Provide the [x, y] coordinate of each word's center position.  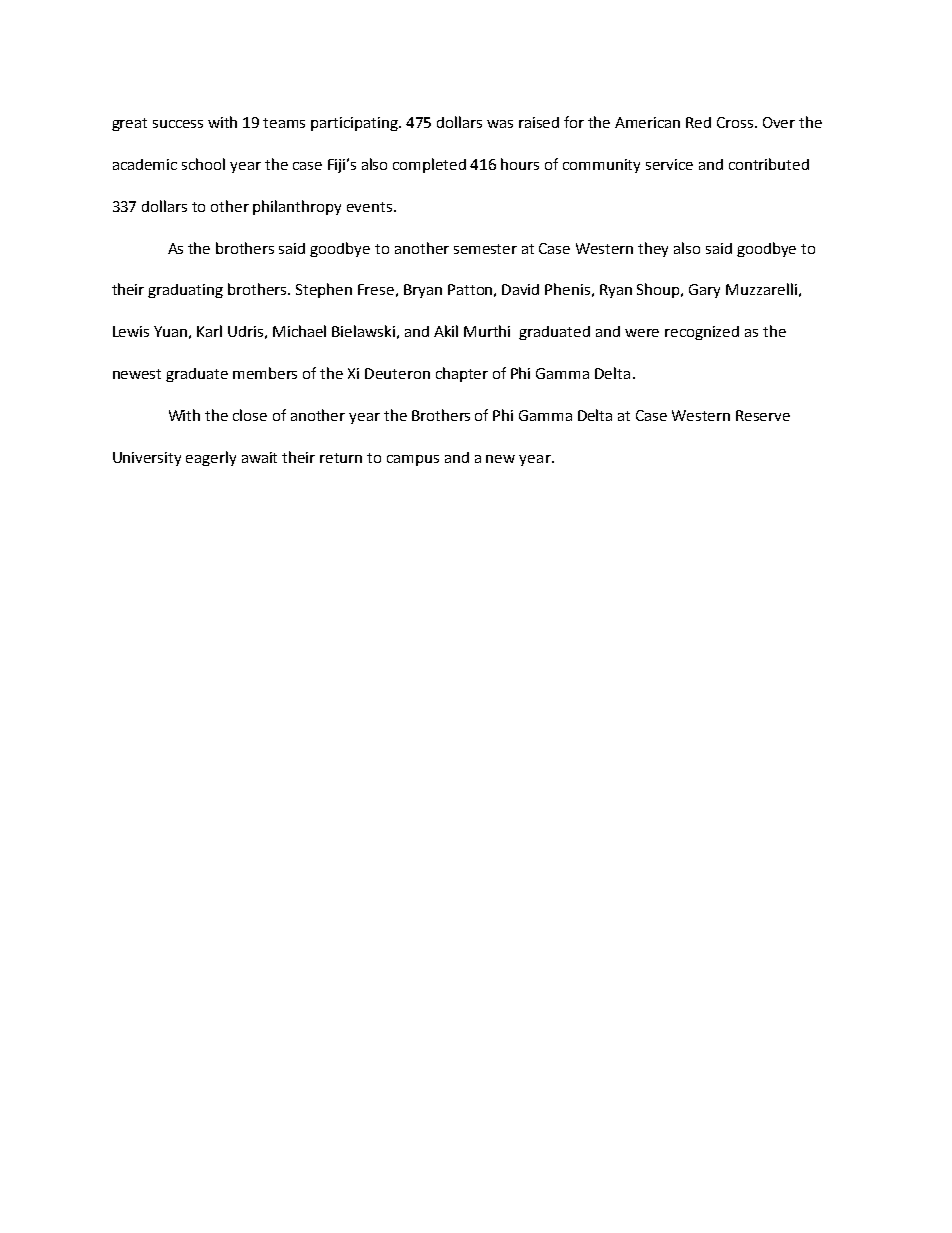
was [500, 124]
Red [698, 122]
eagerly [211, 458]
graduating [185, 291]
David [520, 289]
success [178, 124]
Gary [704, 291]
